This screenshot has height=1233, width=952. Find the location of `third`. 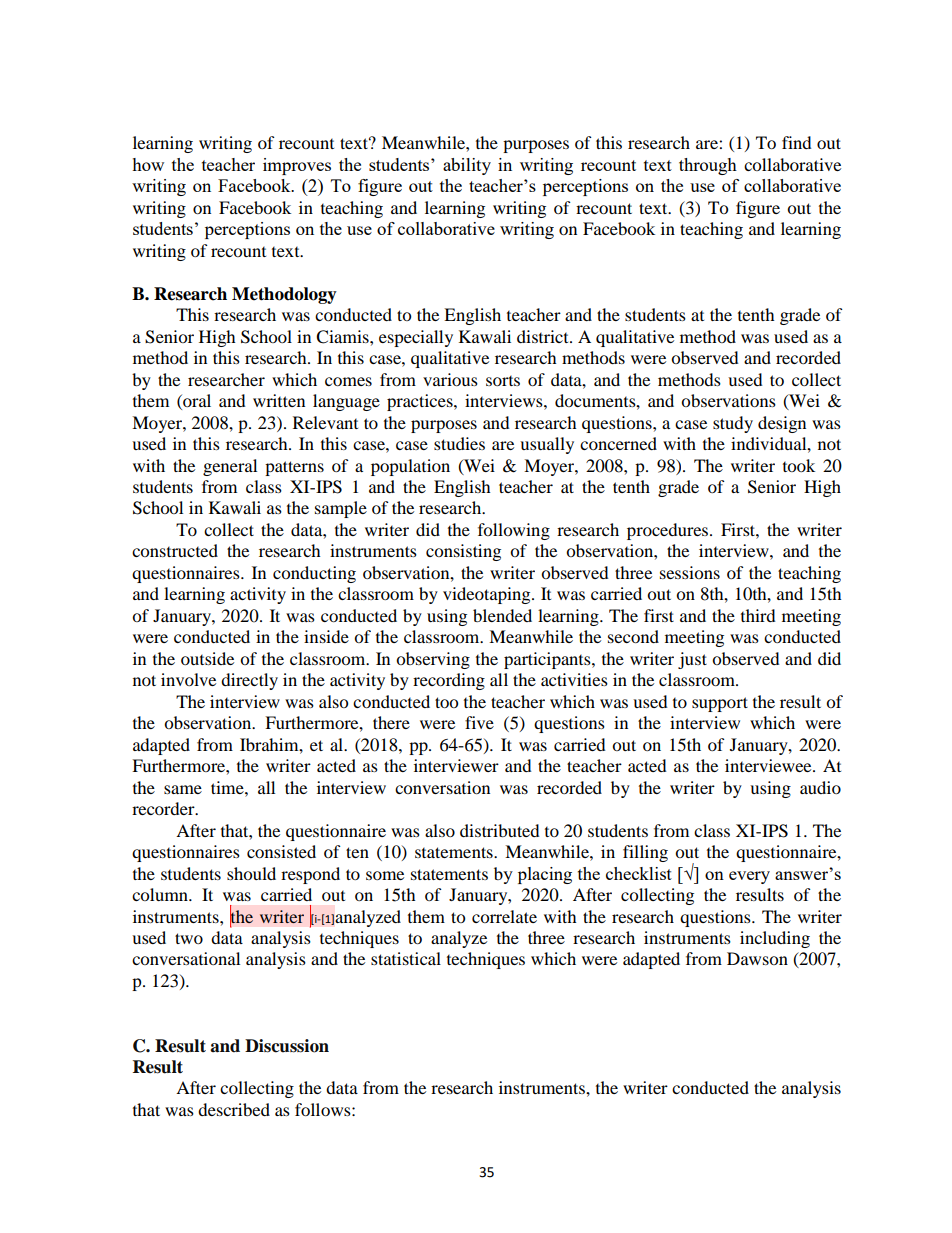

third is located at coordinates (758, 615).
